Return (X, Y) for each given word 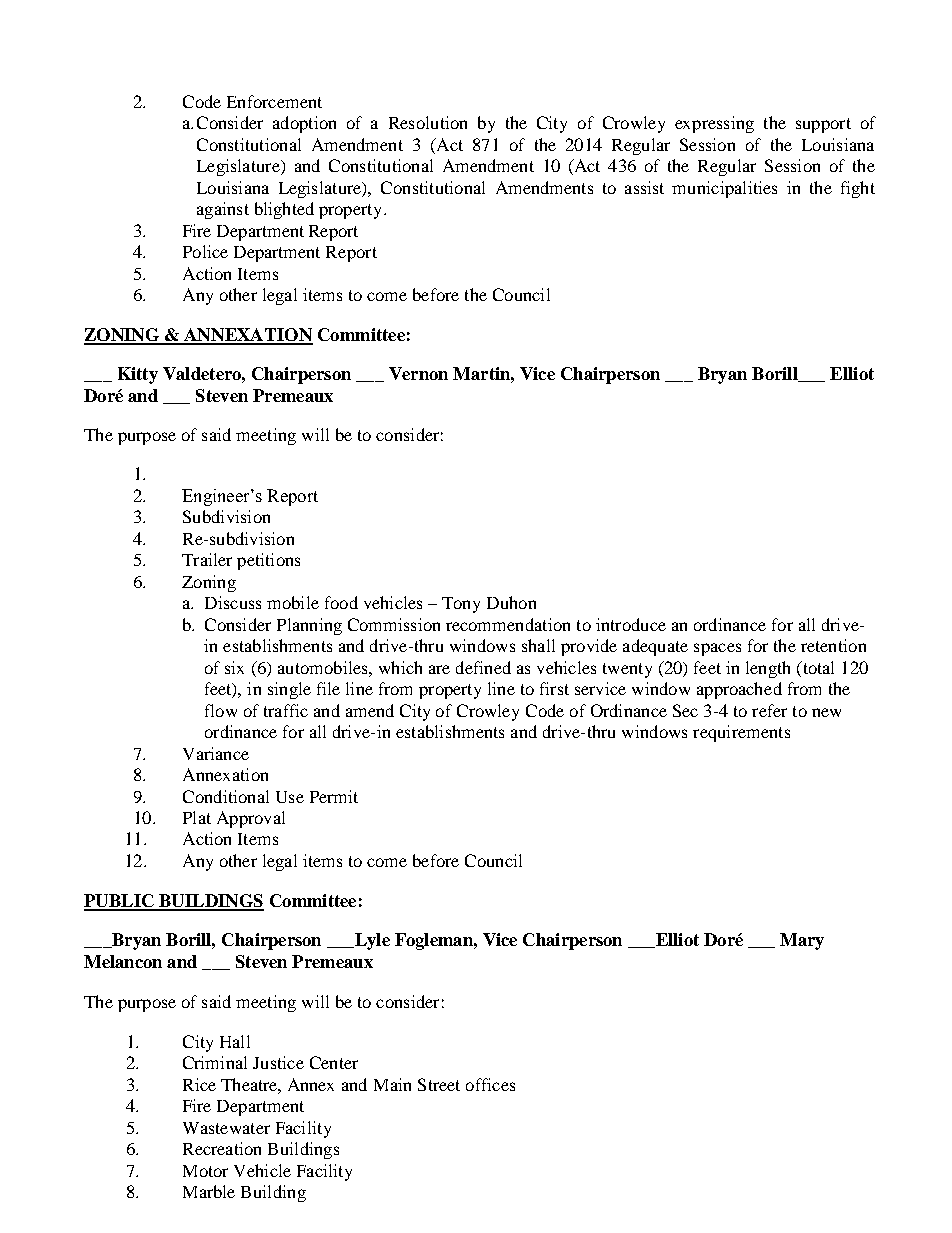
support (823, 125)
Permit (334, 796)
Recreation (222, 1148)
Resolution (428, 122)
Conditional (226, 796)
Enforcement (274, 101)
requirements (741, 733)
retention (833, 645)
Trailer (207, 559)
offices (490, 1084)
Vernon (418, 373)
